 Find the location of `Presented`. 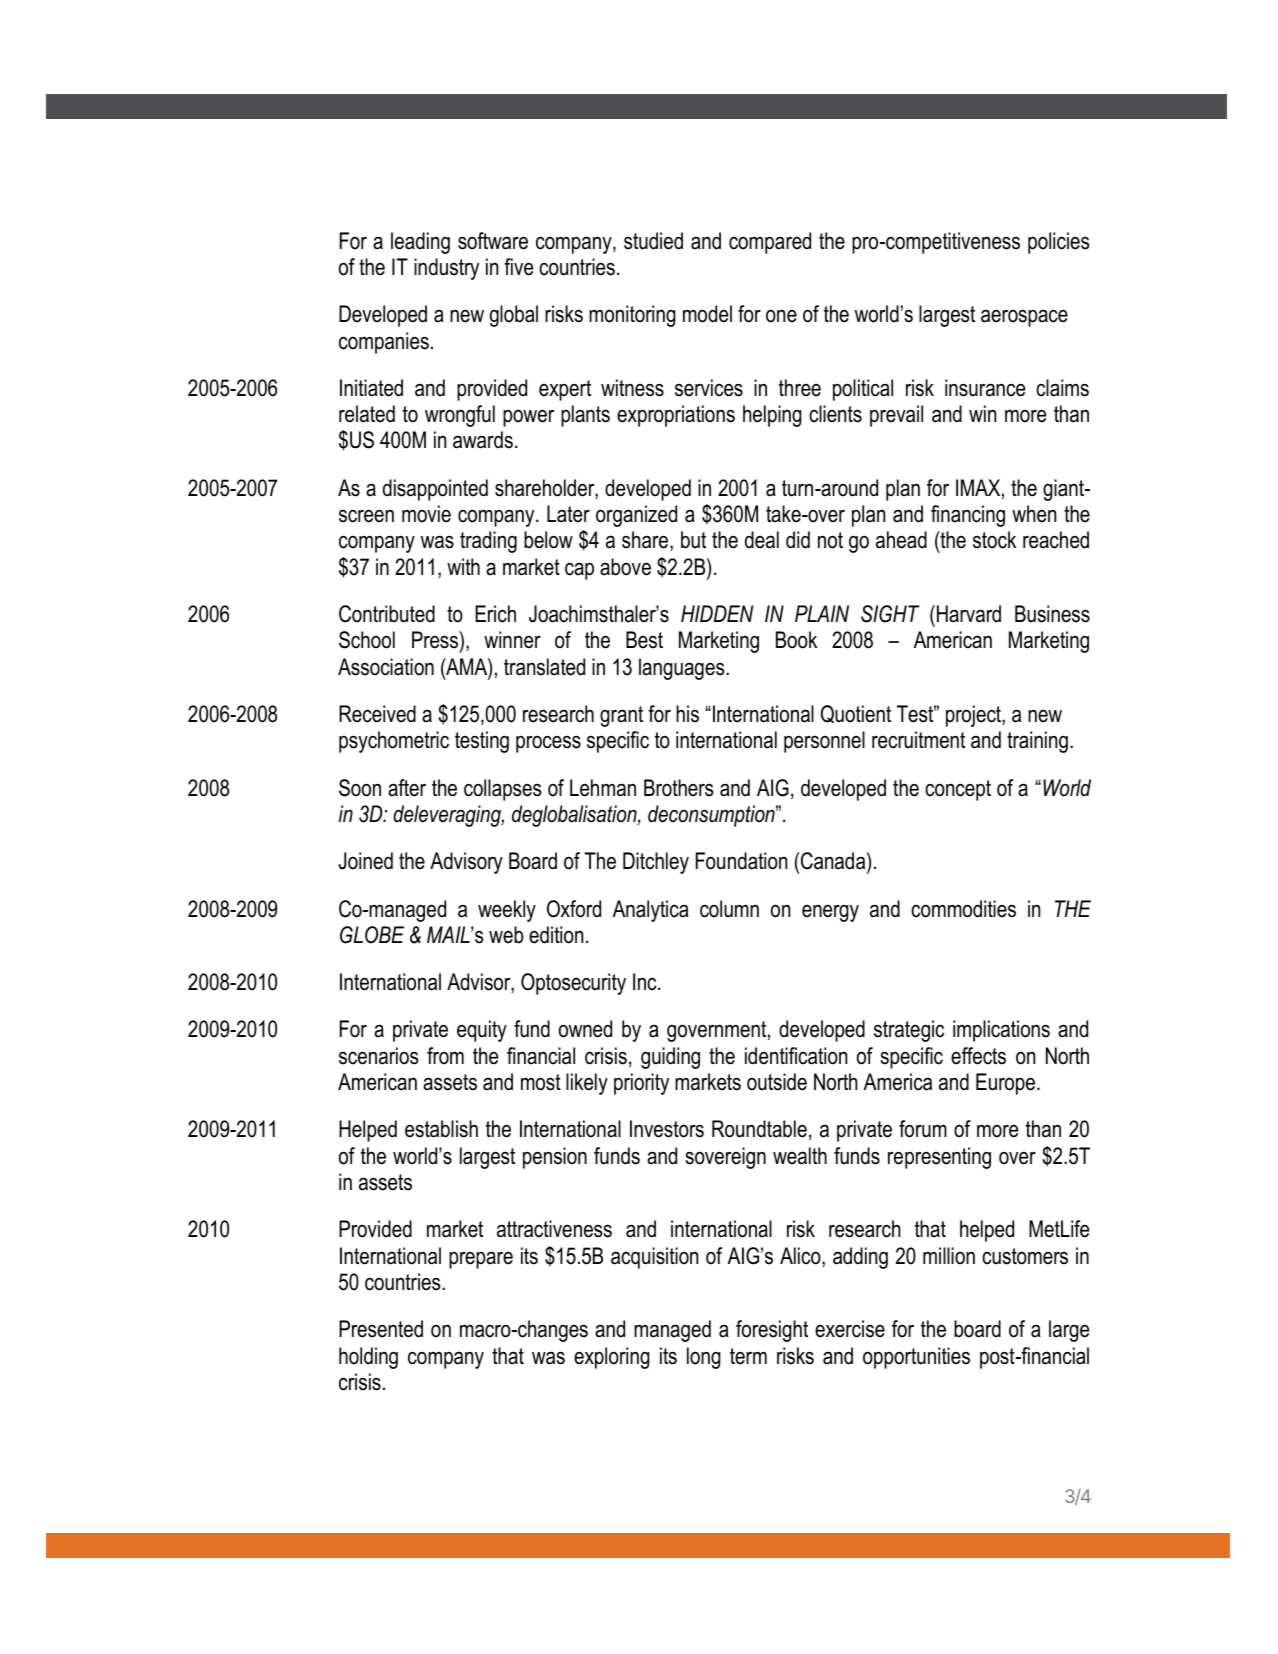

Presented is located at coordinates (381, 1329).
